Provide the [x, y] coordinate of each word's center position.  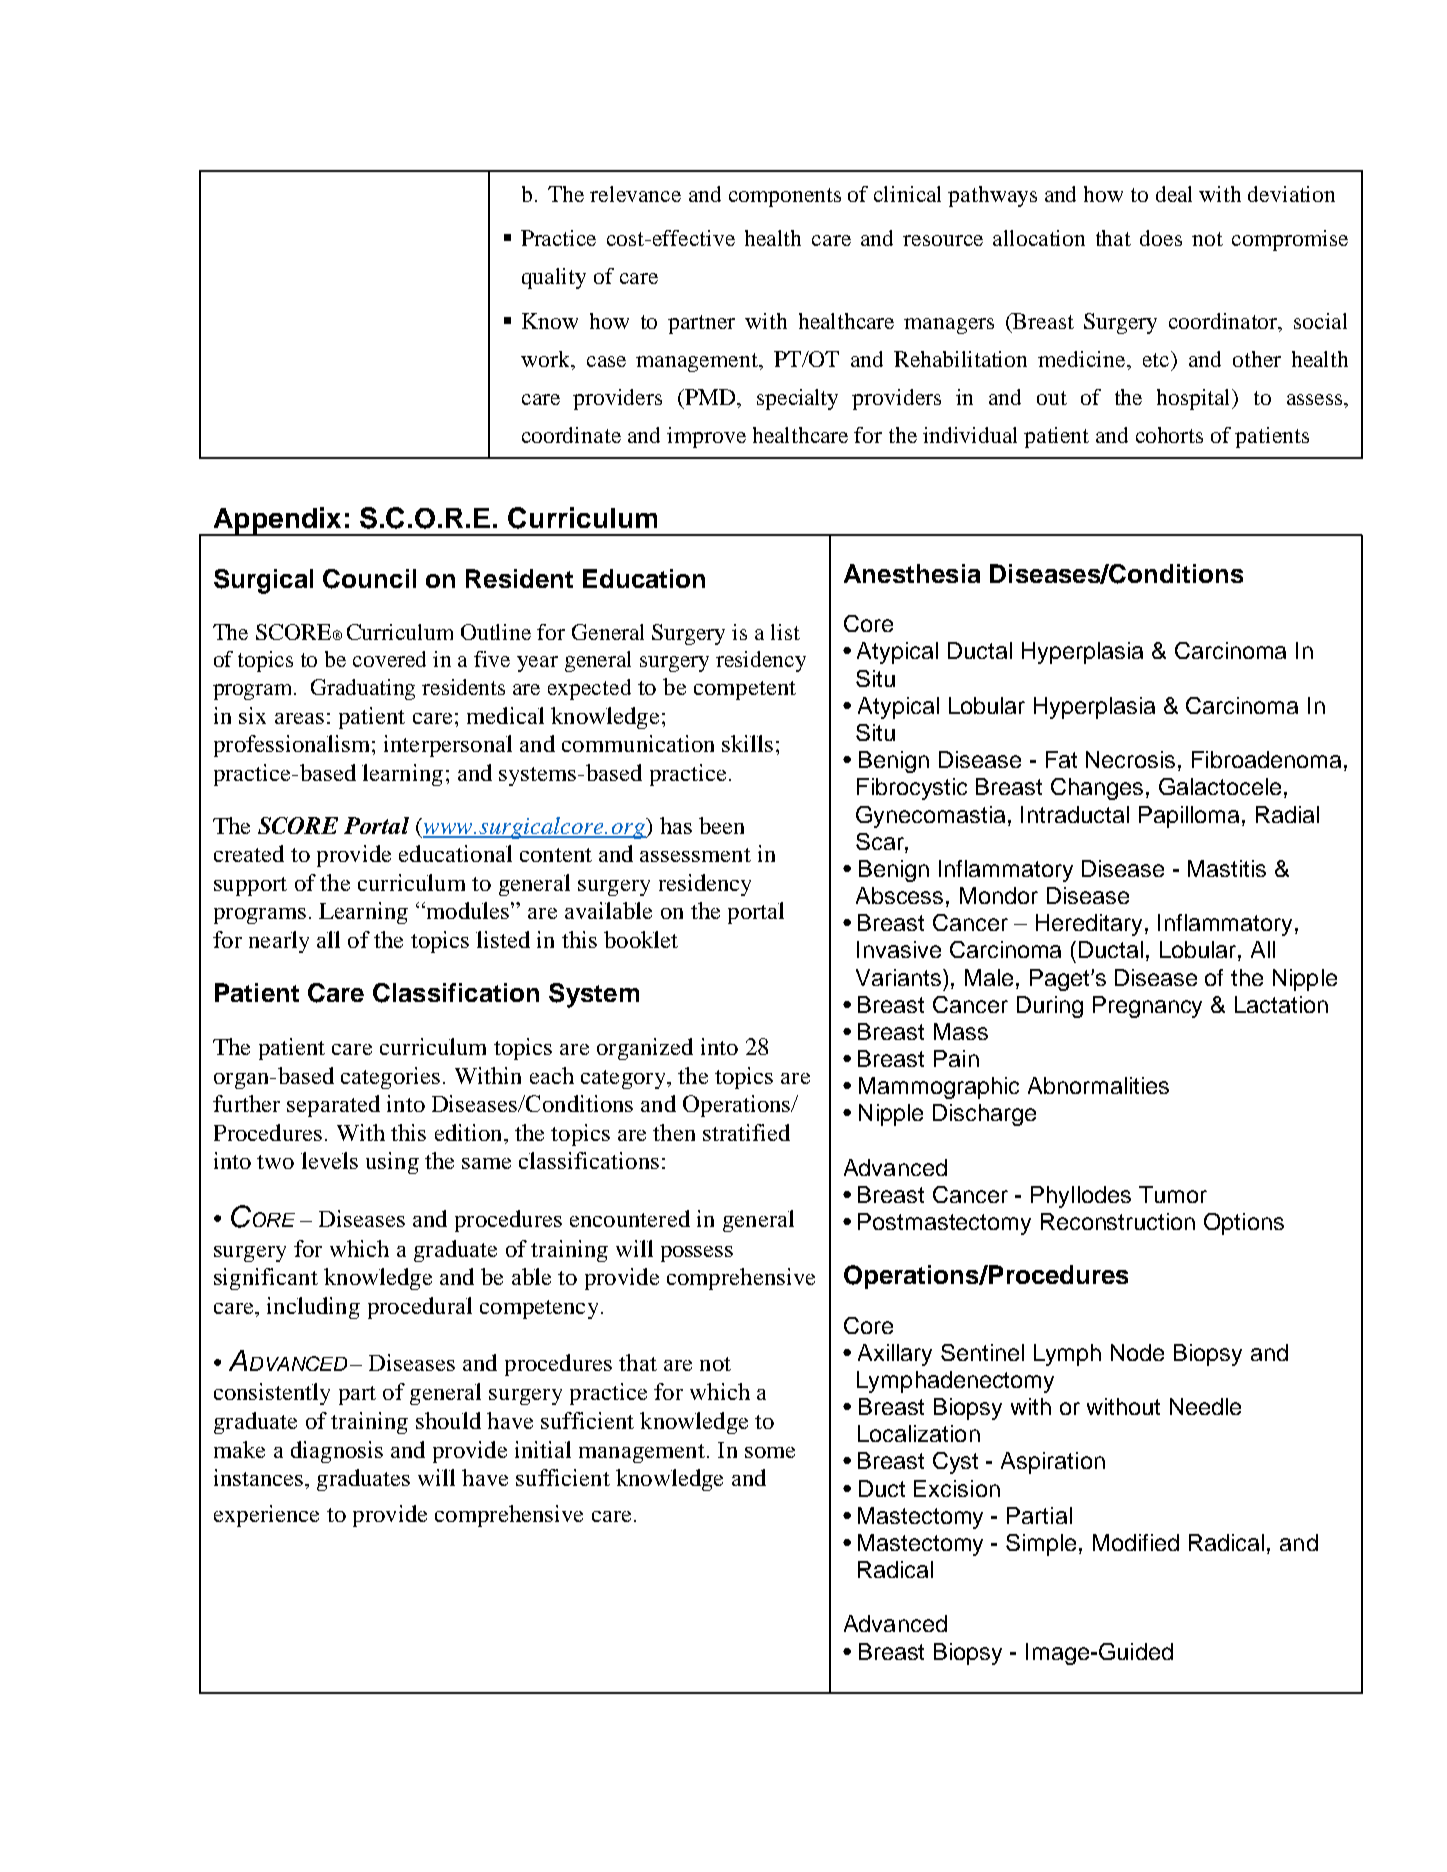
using [392, 1163]
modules [466, 910]
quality [554, 278]
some [770, 1452]
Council [369, 579]
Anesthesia [912, 573]
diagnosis [337, 1452]
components [785, 197]
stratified [746, 1132]
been [721, 825]
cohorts [1169, 435]
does [1161, 238]
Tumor [1173, 1194]
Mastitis [1227, 868]
